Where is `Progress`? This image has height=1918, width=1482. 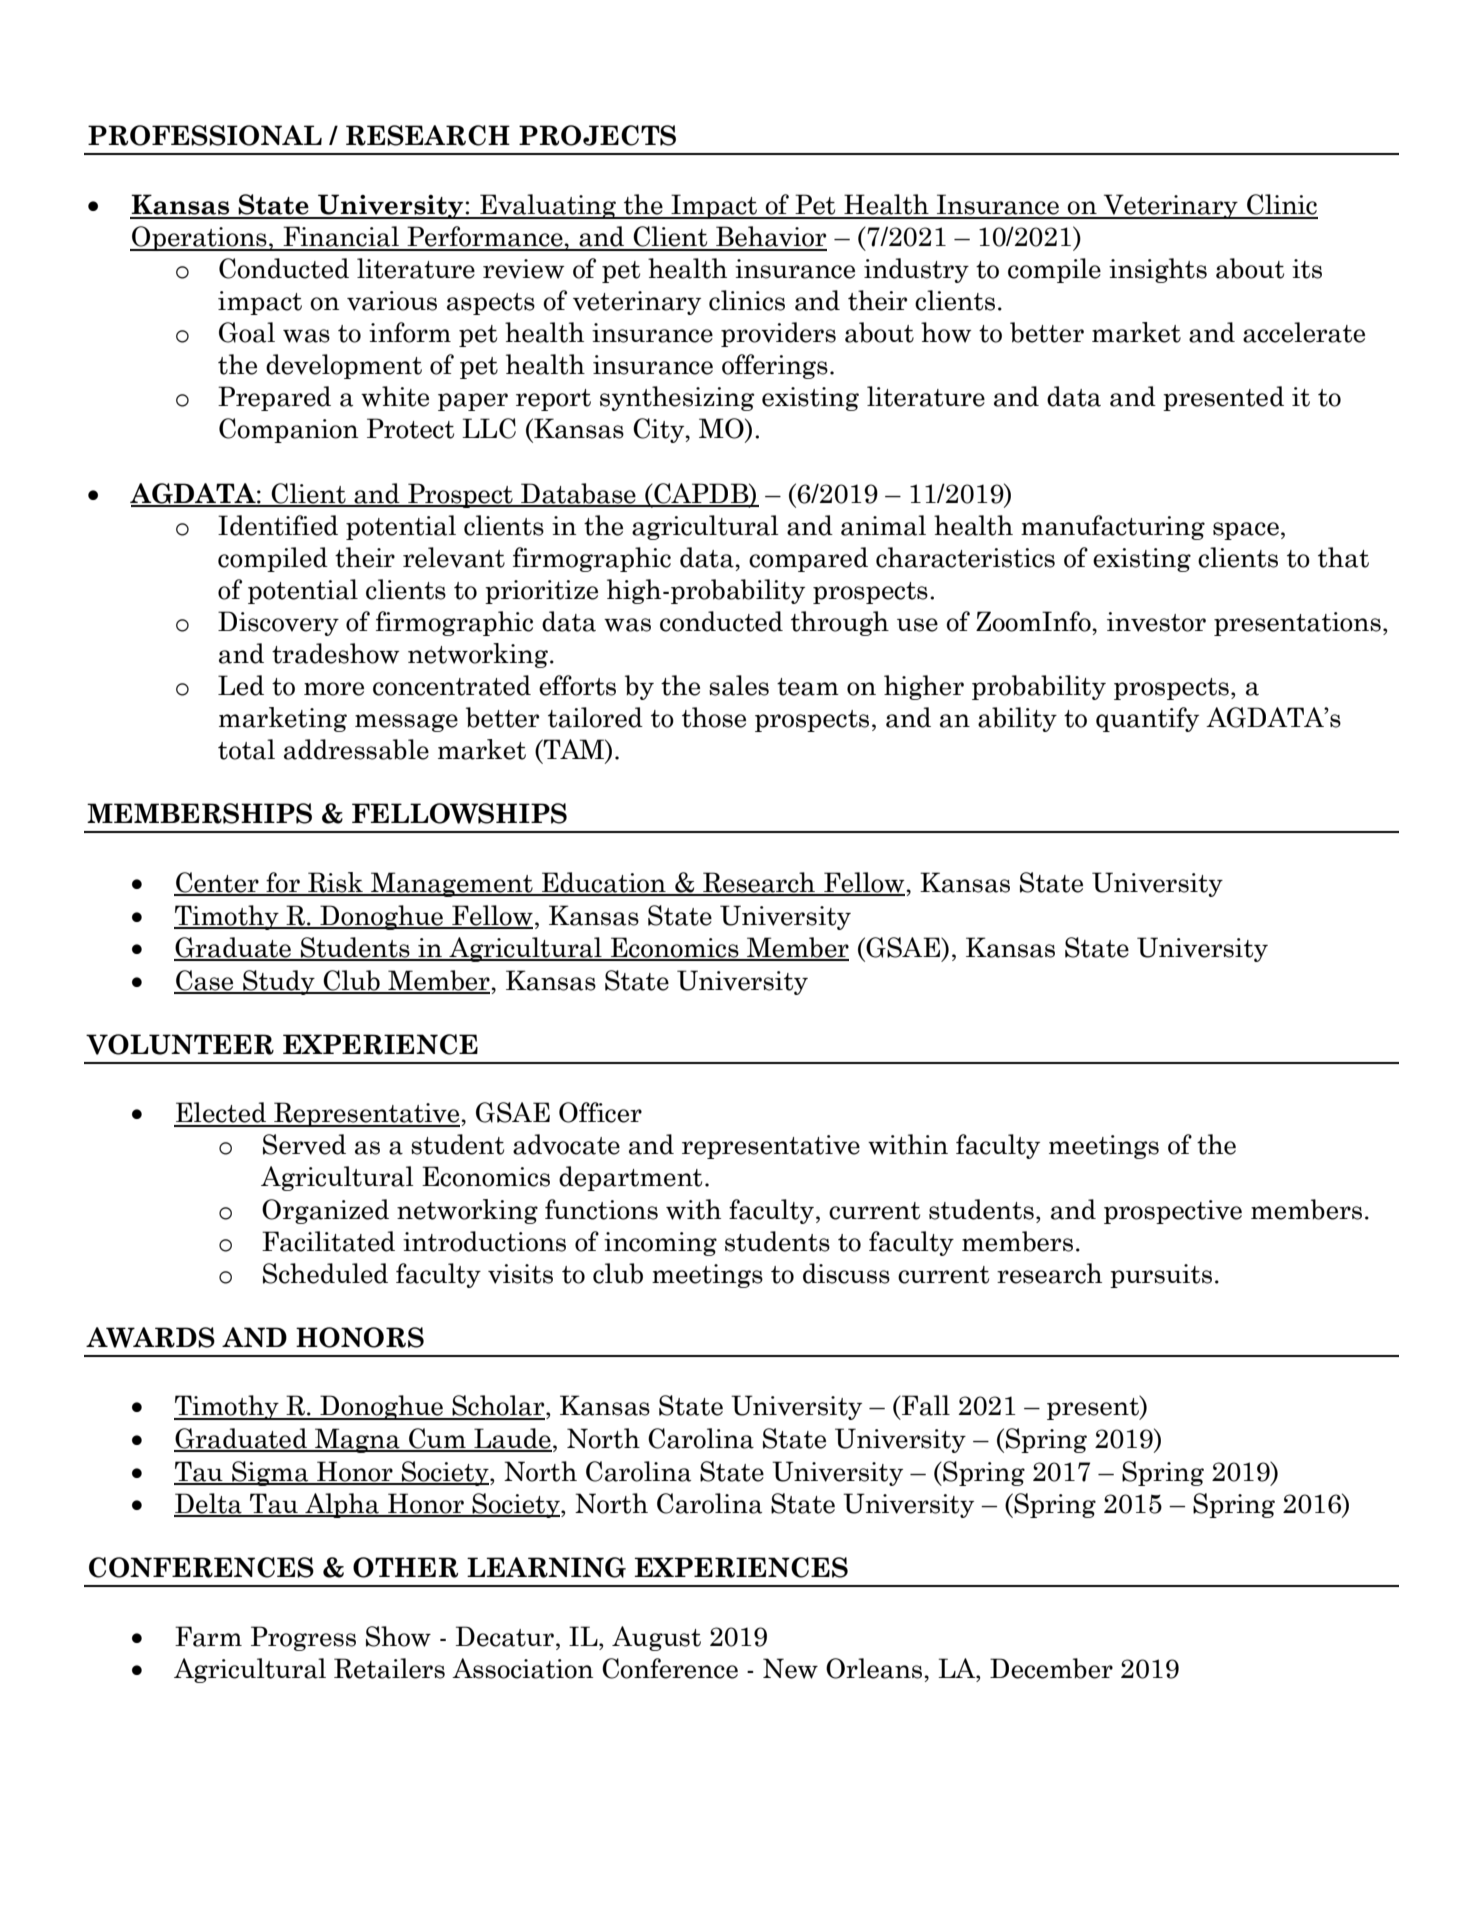
Progress is located at coordinates (303, 1638).
